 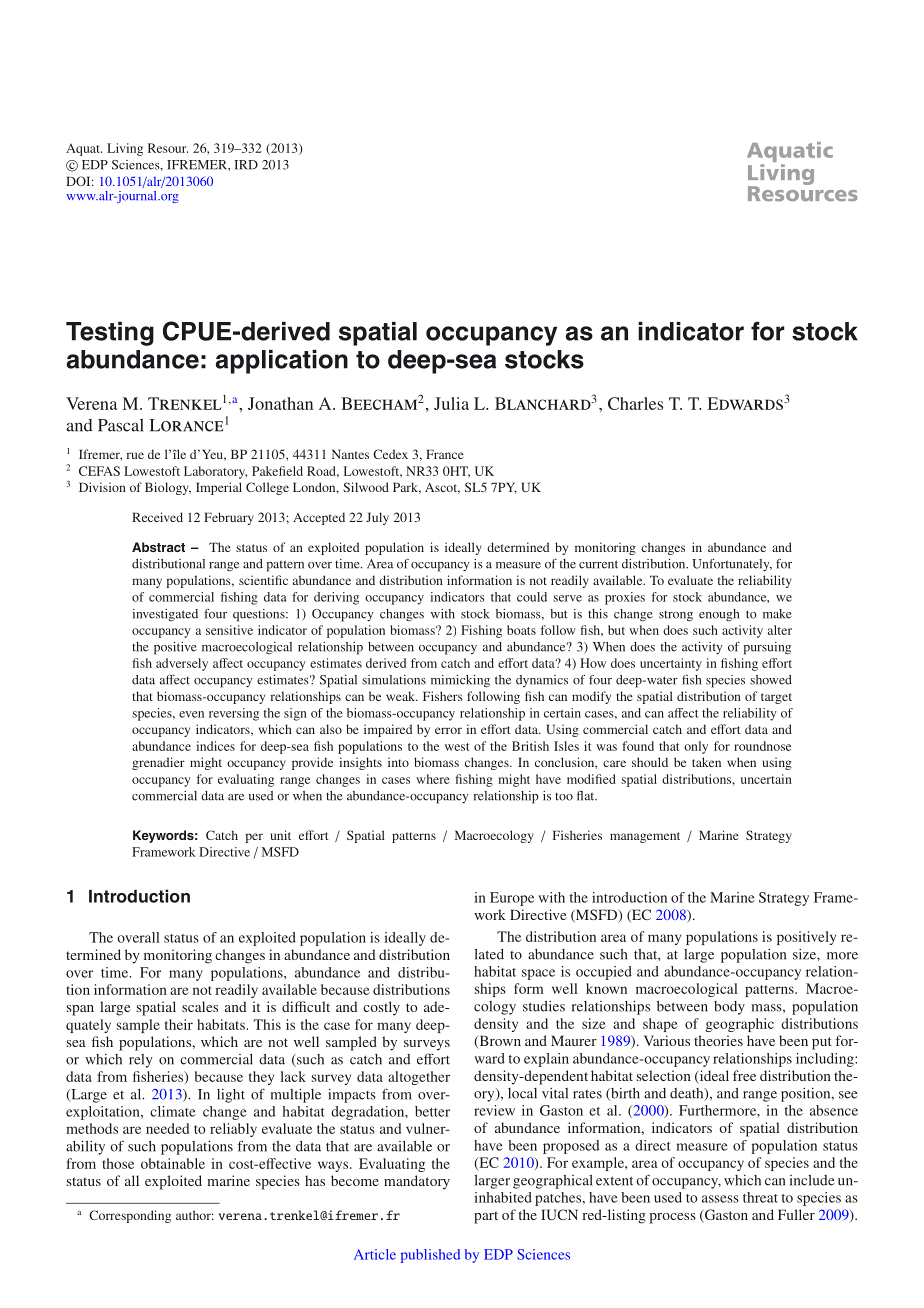 What do you see at coordinates (635, 403) in the image?
I see `Charles` at bounding box center [635, 403].
